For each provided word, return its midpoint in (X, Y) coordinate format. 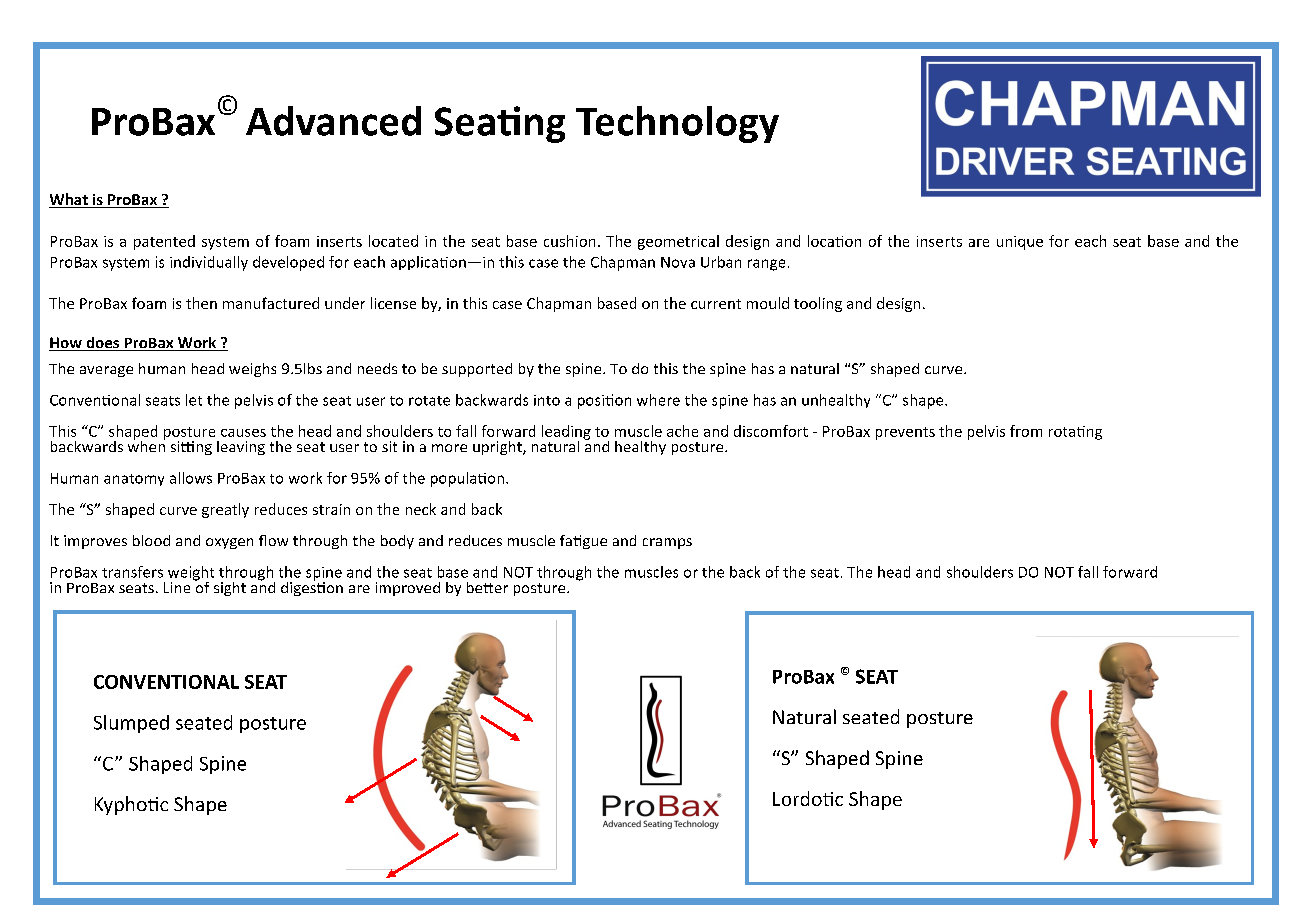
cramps (667, 543)
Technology (677, 124)
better (487, 587)
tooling (818, 304)
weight (191, 574)
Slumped (131, 724)
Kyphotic (131, 805)
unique (1020, 243)
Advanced (333, 121)
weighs (252, 370)
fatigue (583, 542)
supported (477, 370)
